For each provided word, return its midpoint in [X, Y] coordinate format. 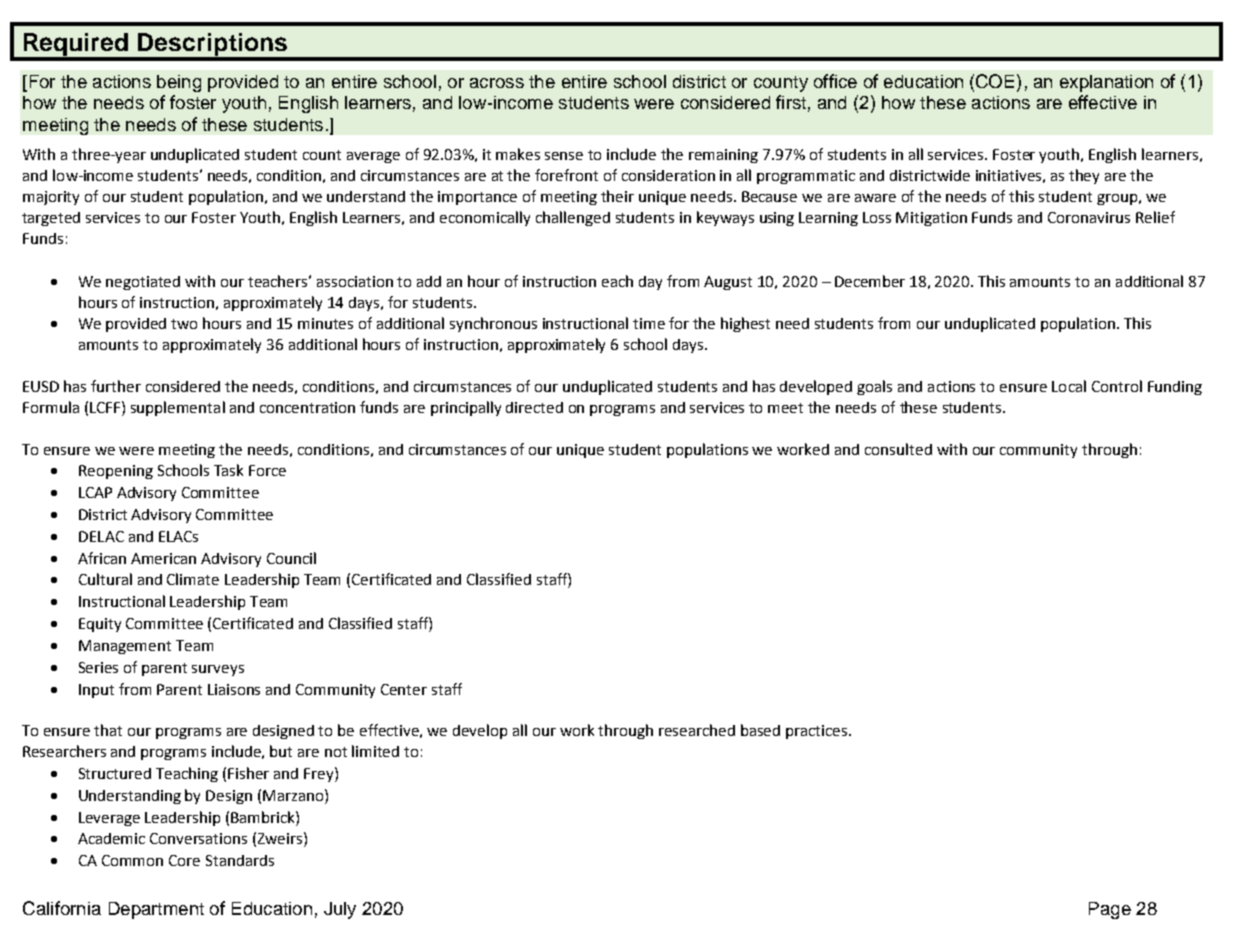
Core [184, 860]
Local [1069, 386]
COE [995, 81]
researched [697, 730]
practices [818, 732]
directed [534, 407]
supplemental [178, 408]
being [179, 83]
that [108, 730]
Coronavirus [1089, 217]
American [163, 558]
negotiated [143, 283]
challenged [573, 218]
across [497, 83]
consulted [898, 449]
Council [291, 558]
